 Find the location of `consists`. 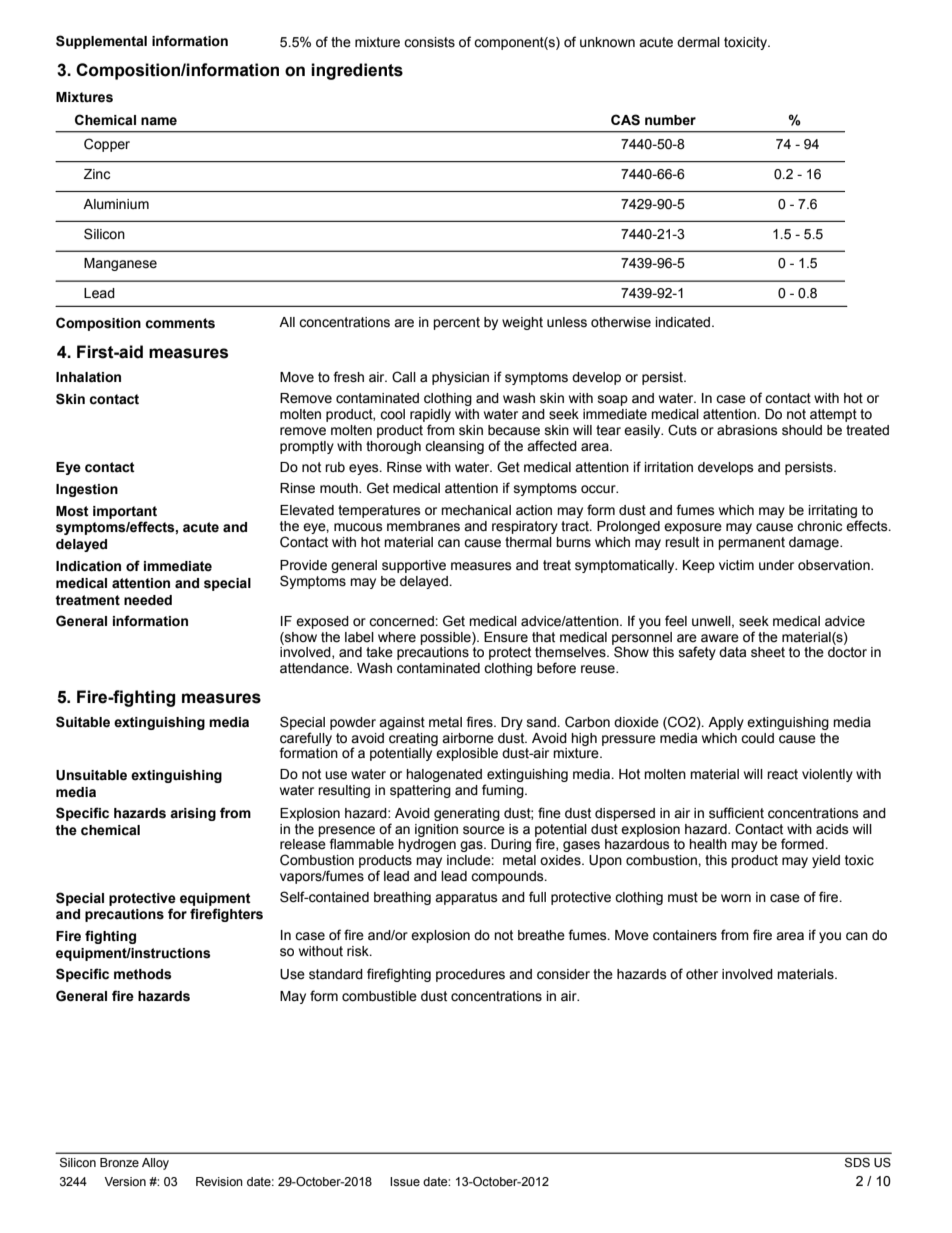

consists is located at coordinates (429, 42).
